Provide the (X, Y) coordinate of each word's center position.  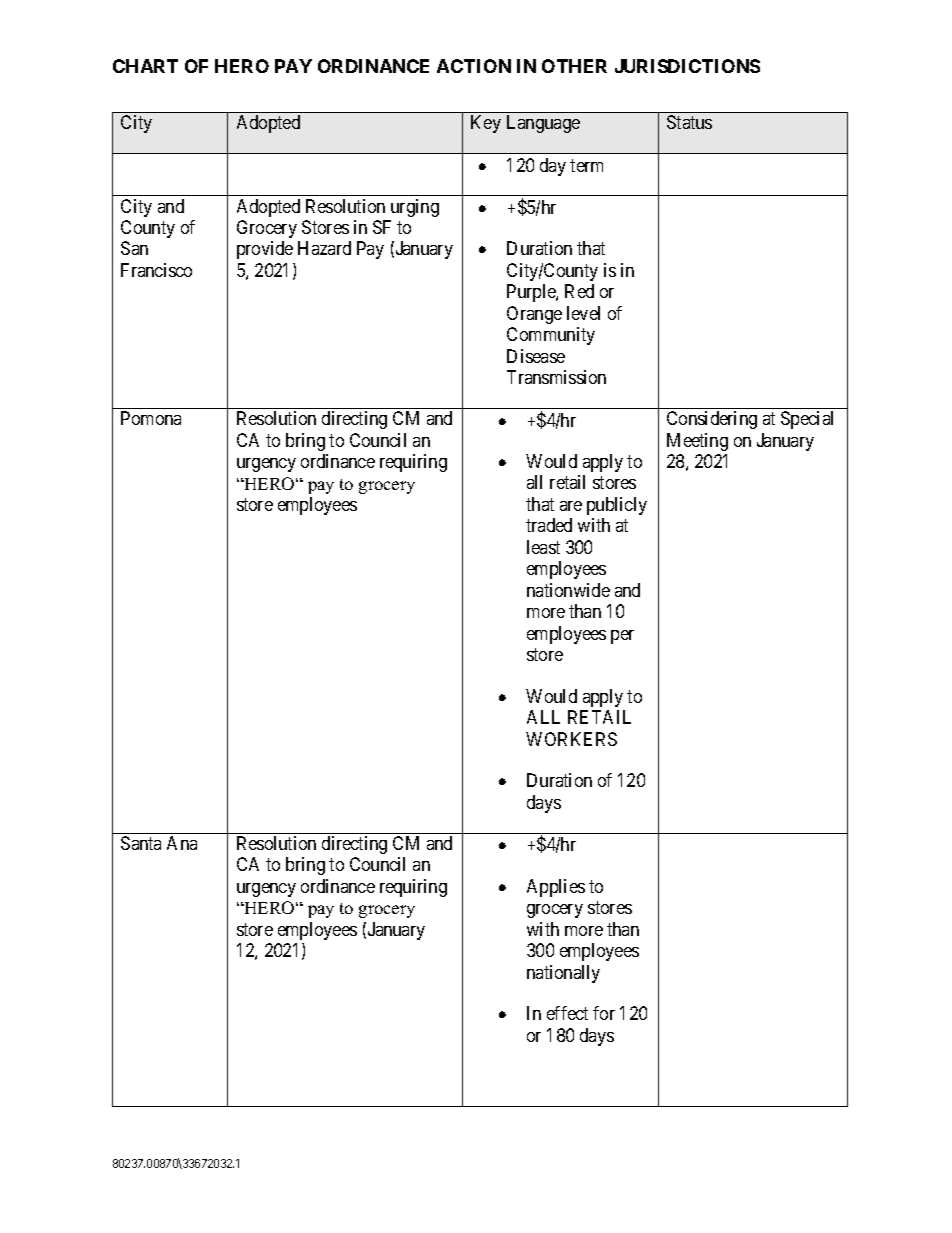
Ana (182, 843)
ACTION (474, 66)
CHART (145, 66)
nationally (563, 974)
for (604, 1013)
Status (689, 122)
